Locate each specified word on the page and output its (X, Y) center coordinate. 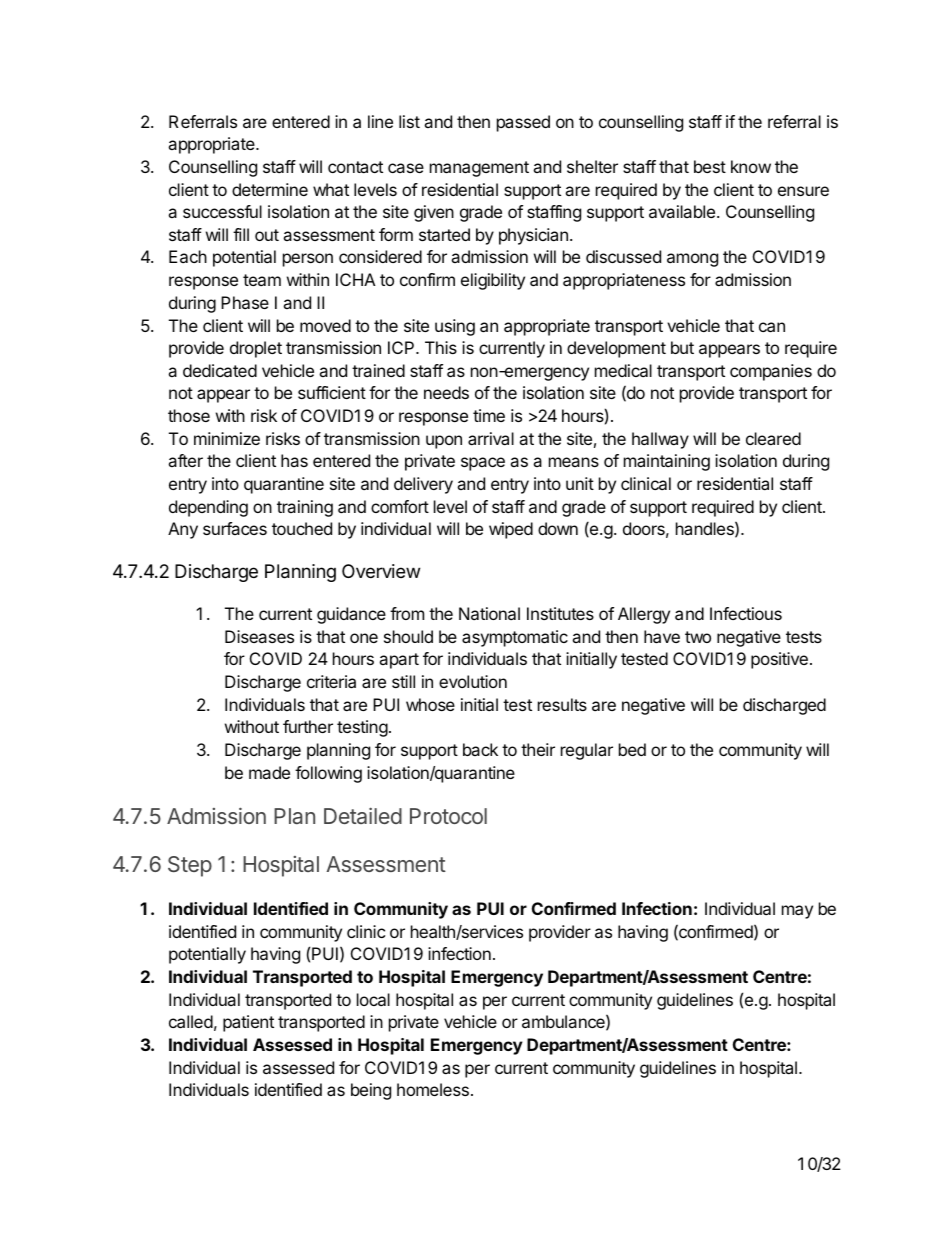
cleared (773, 438)
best (710, 166)
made (269, 772)
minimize (227, 438)
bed (632, 749)
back (480, 749)
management (479, 169)
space (483, 464)
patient (248, 1023)
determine (270, 189)
